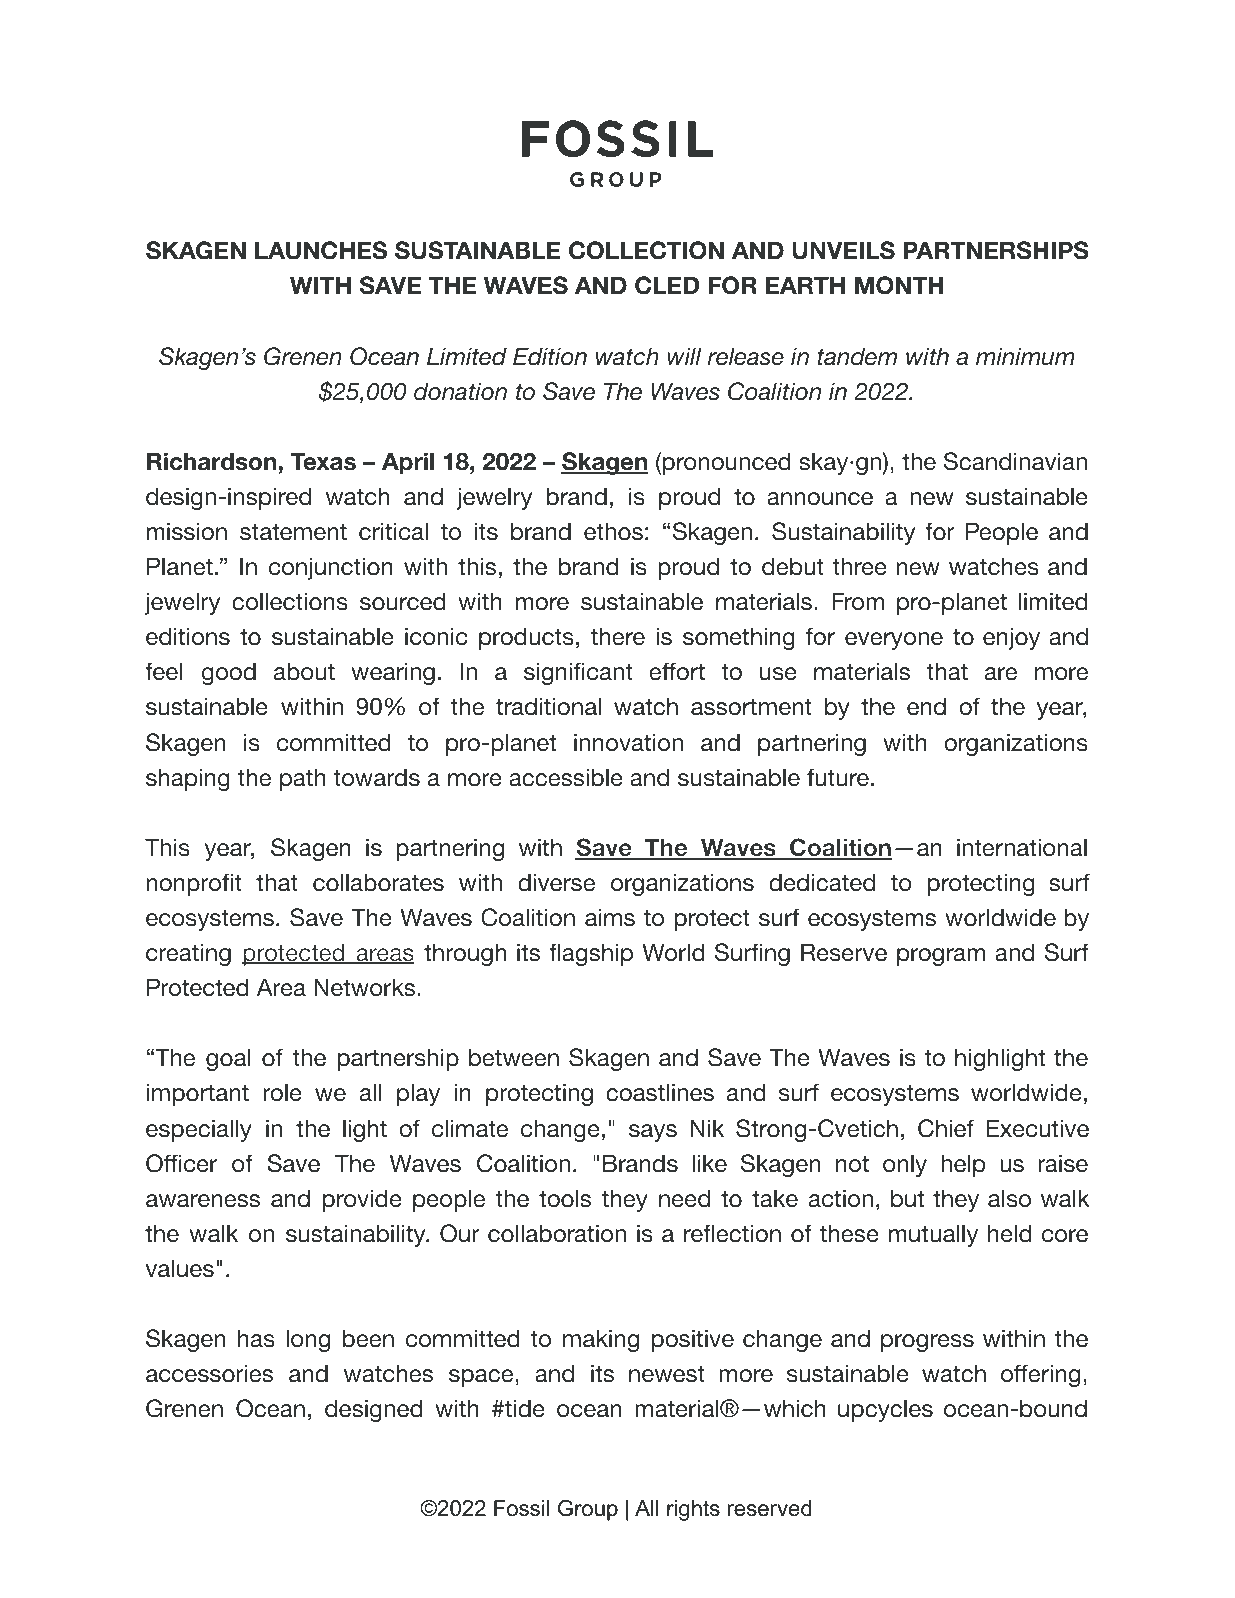  I want to click on aims, so click(610, 917).
